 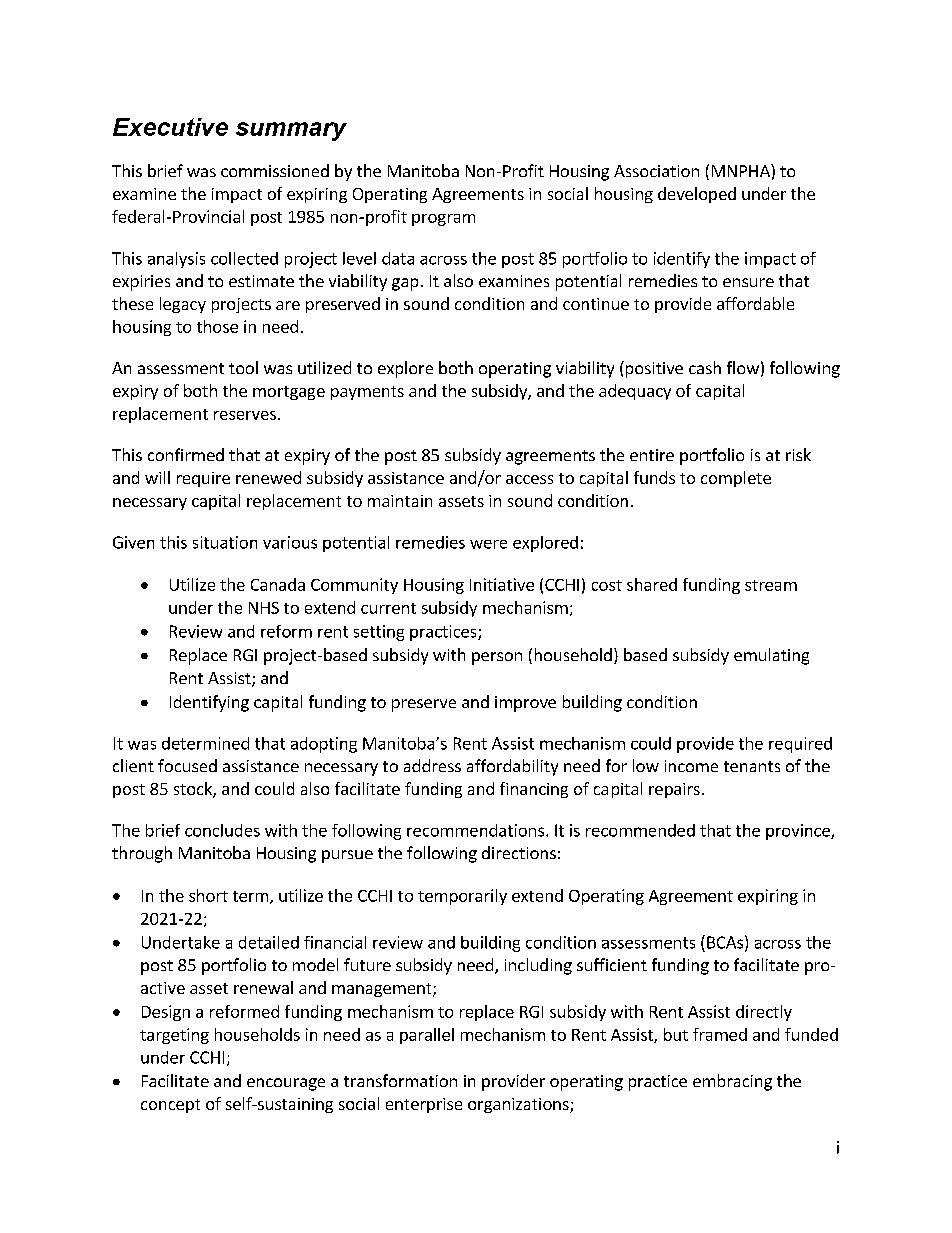 I want to click on concept, so click(x=170, y=1106).
